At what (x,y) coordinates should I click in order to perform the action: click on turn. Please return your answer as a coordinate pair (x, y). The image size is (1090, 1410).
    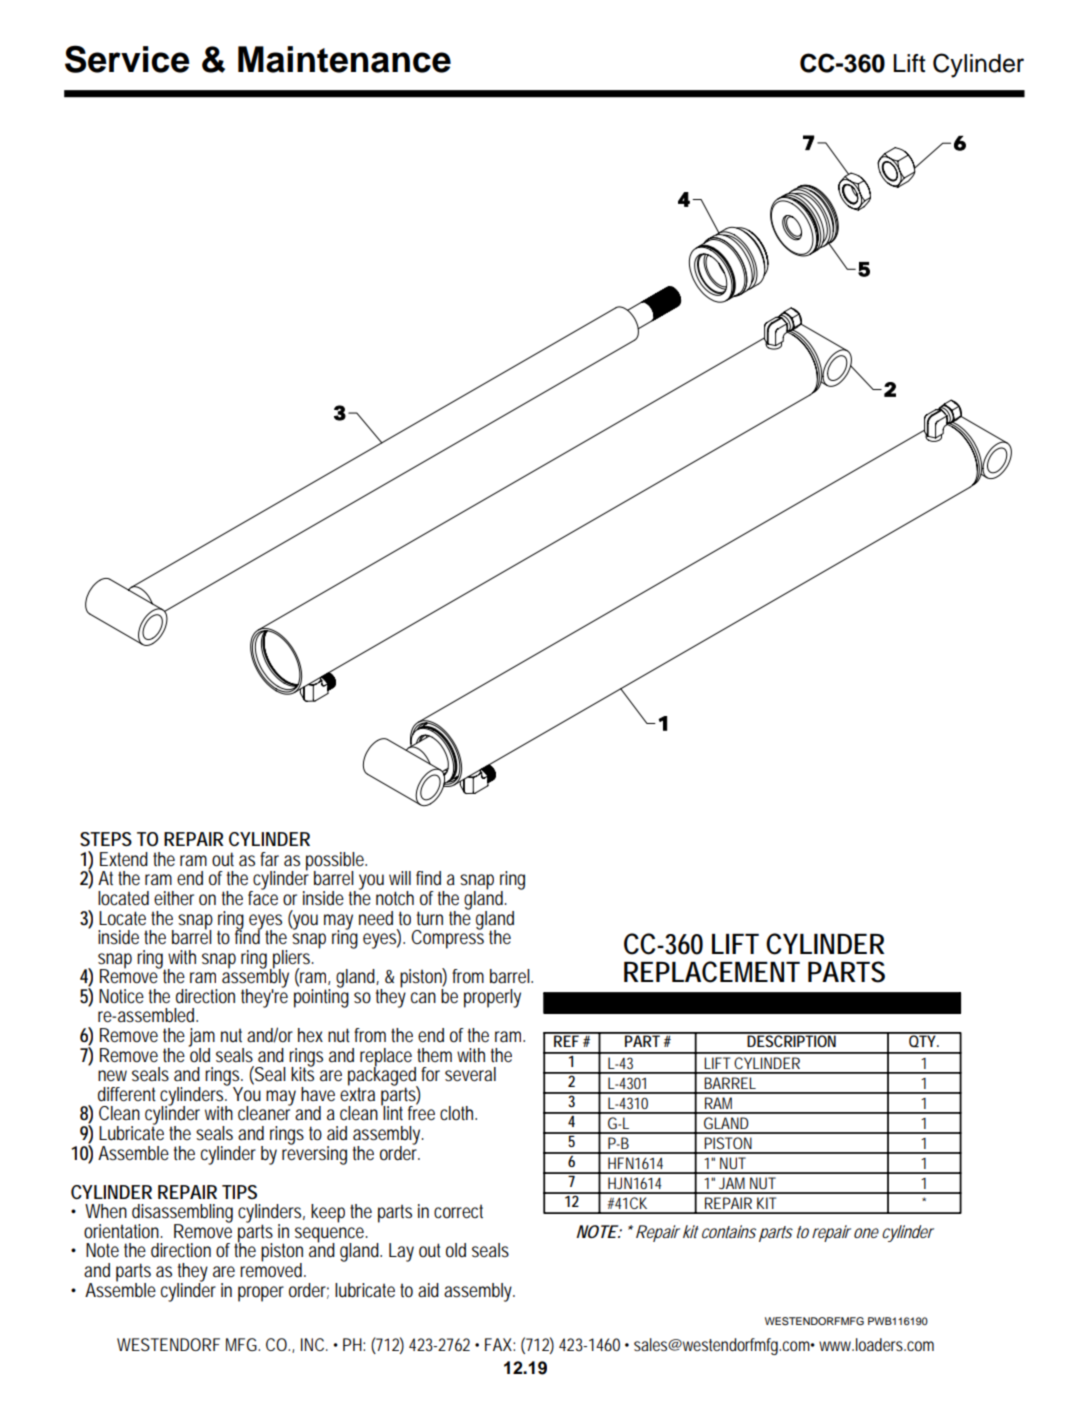
    Looking at the image, I should click on (430, 918).
